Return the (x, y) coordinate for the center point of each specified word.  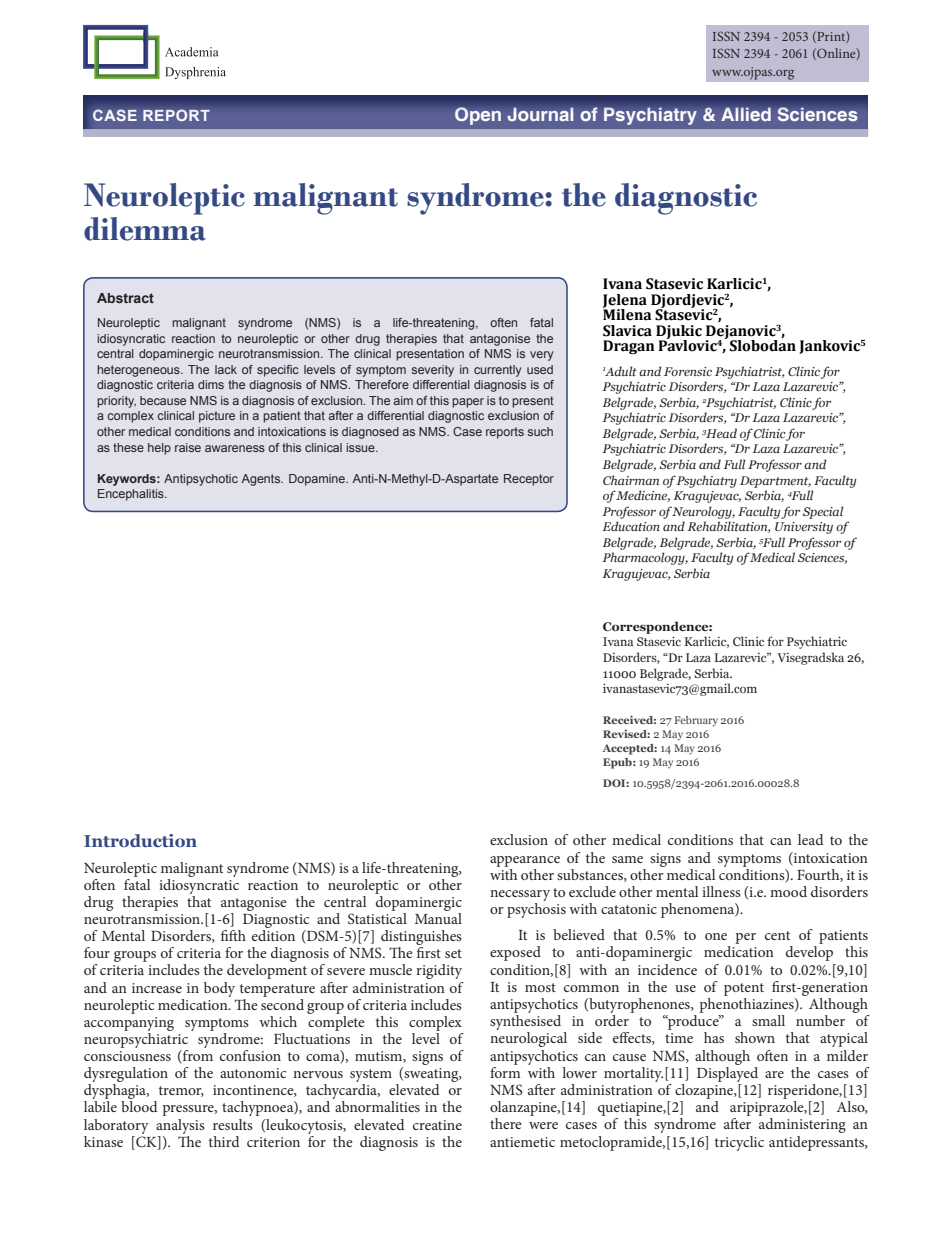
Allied (746, 114)
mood (788, 891)
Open (478, 116)
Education (631, 526)
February (696, 721)
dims (211, 384)
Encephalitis (132, 495)
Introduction (140, 840)
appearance (525, 861)
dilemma (145, 229)
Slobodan (763, 346)
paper (468, 403)
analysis (180, 1126)
